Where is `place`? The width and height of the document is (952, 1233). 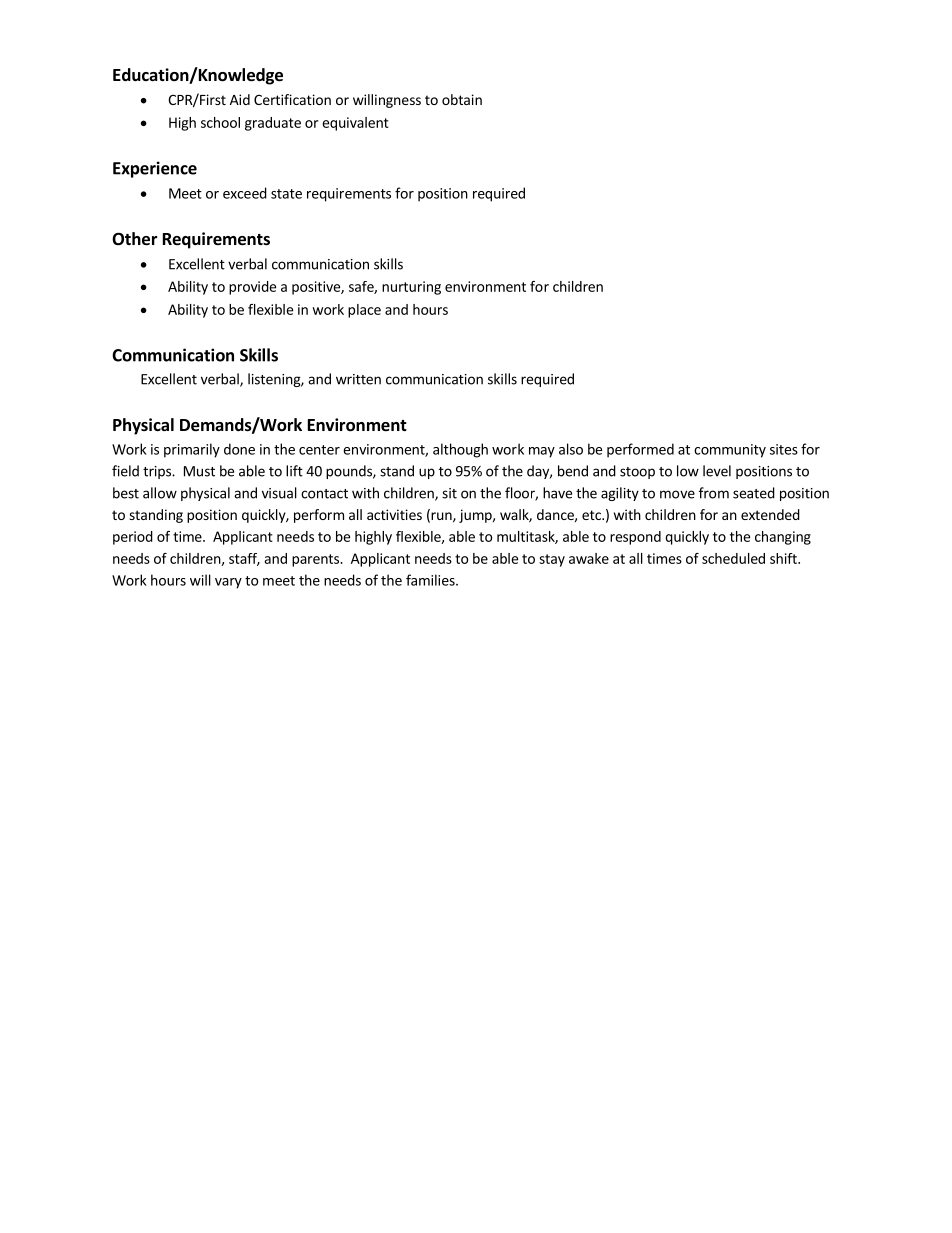 place is located at coordinates (364, 311).
